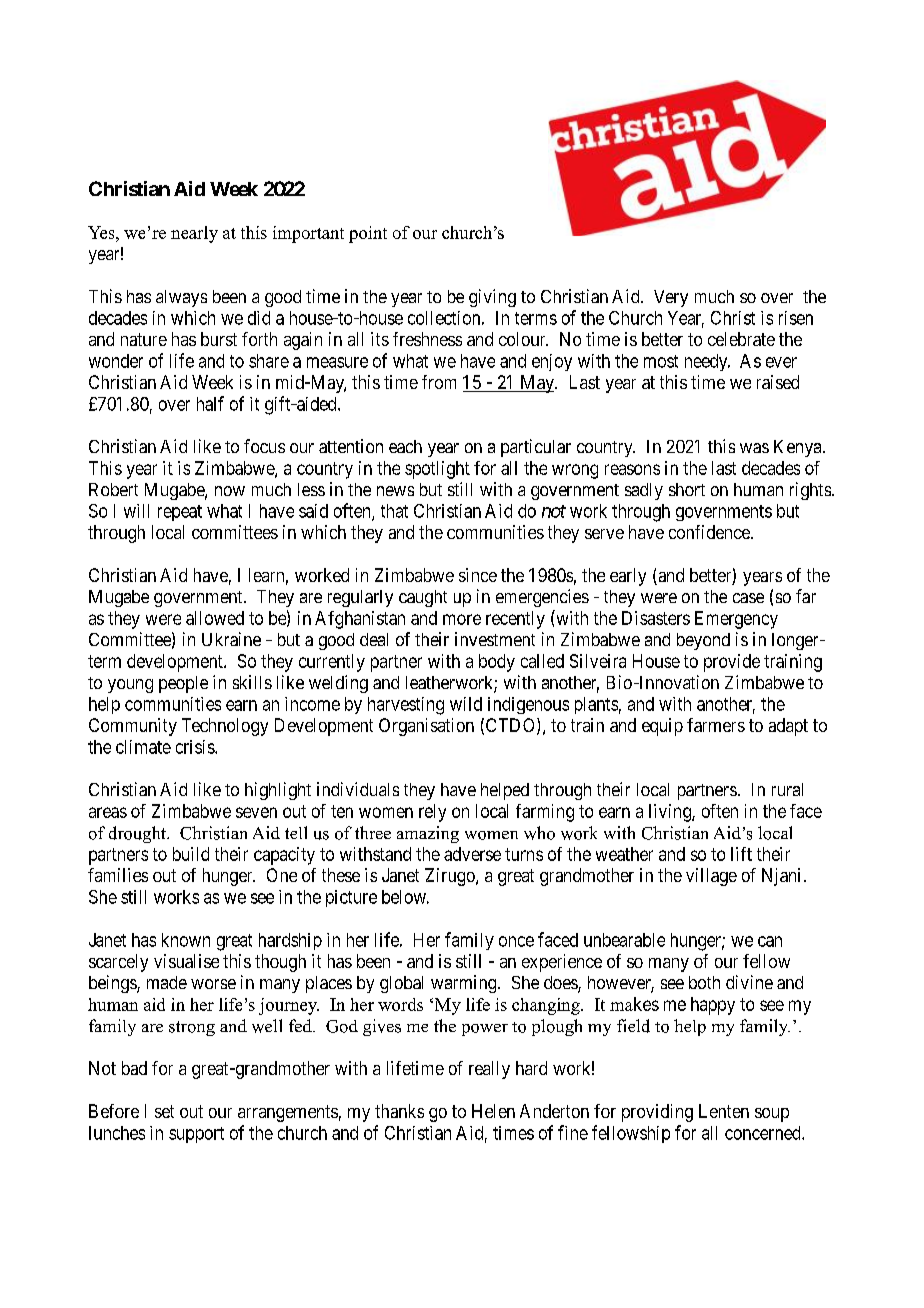 This screenshot has width=924, height=1308. Describe the element at coordinates (710, 532) in the screenshot. I see `confidence` at that location.
